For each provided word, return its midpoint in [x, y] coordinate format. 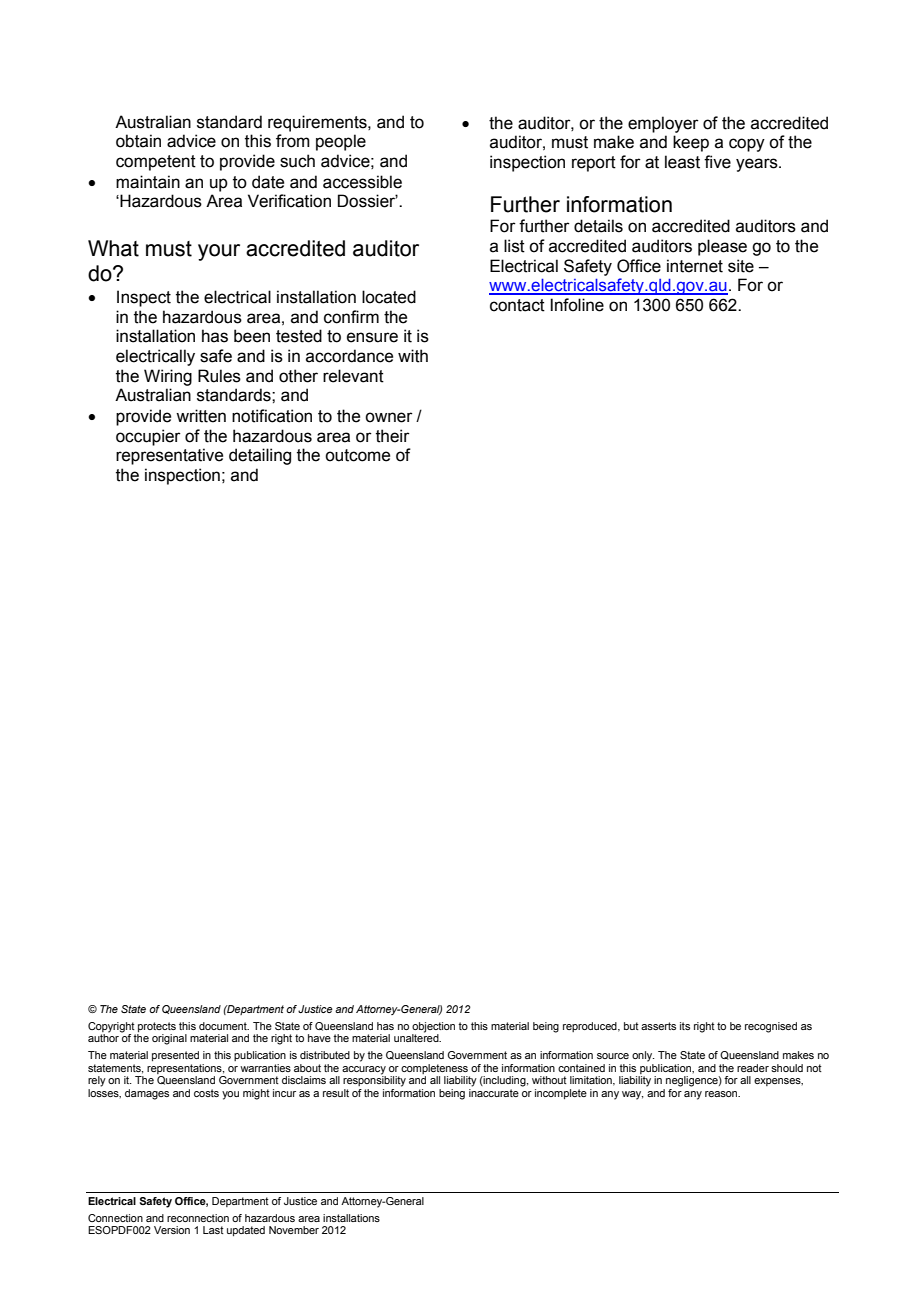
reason [722, 1094]
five [717, 162]
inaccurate [494, 1093]
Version [172, 1230]
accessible [362, 182]
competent [156, 163]
